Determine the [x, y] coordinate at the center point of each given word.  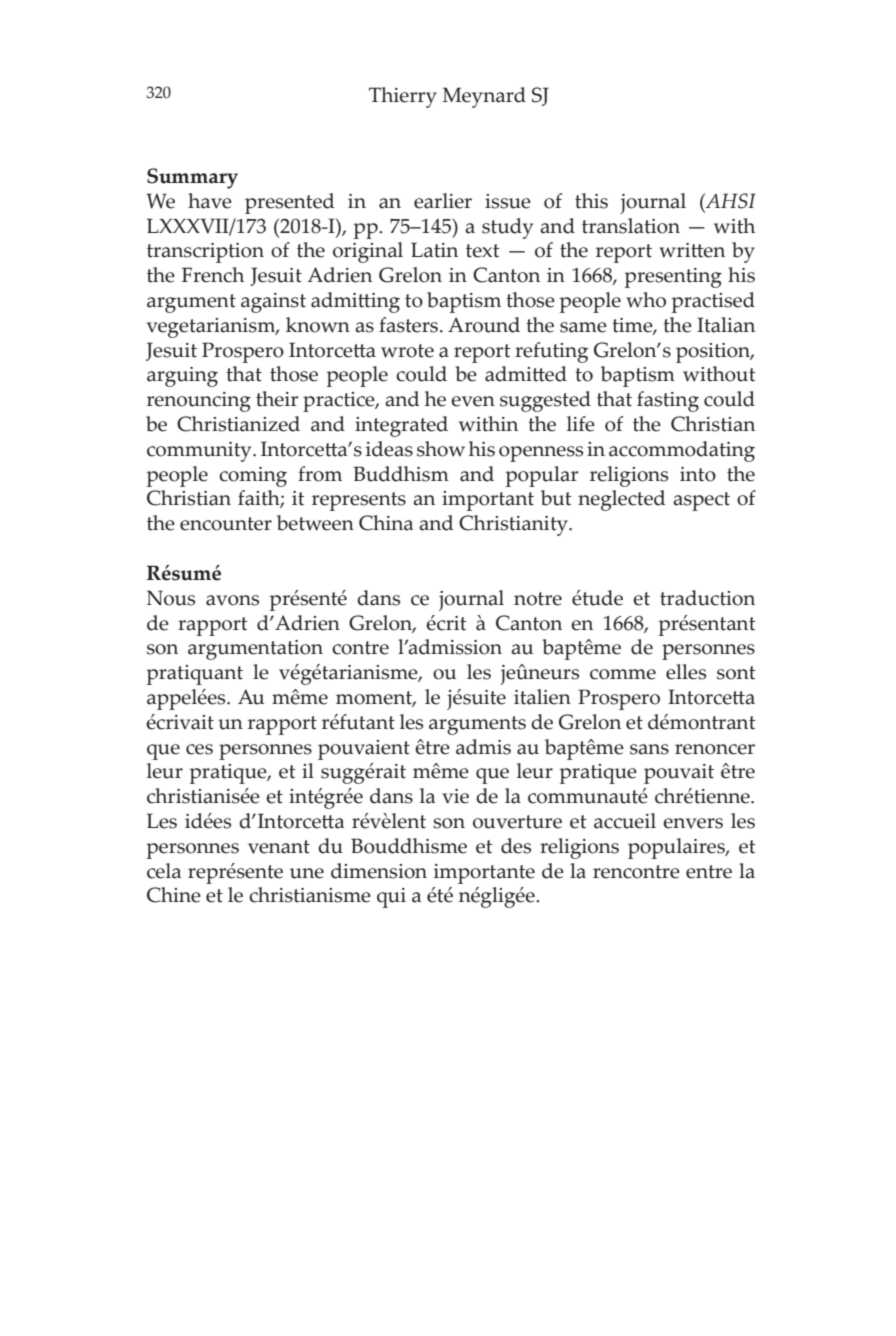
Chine [174, 895]
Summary [192, 178]
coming [253, 477]
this [591, 201]
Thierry [403, 97]
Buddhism [401, 474]
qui [391, 898]
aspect [701, 501]
